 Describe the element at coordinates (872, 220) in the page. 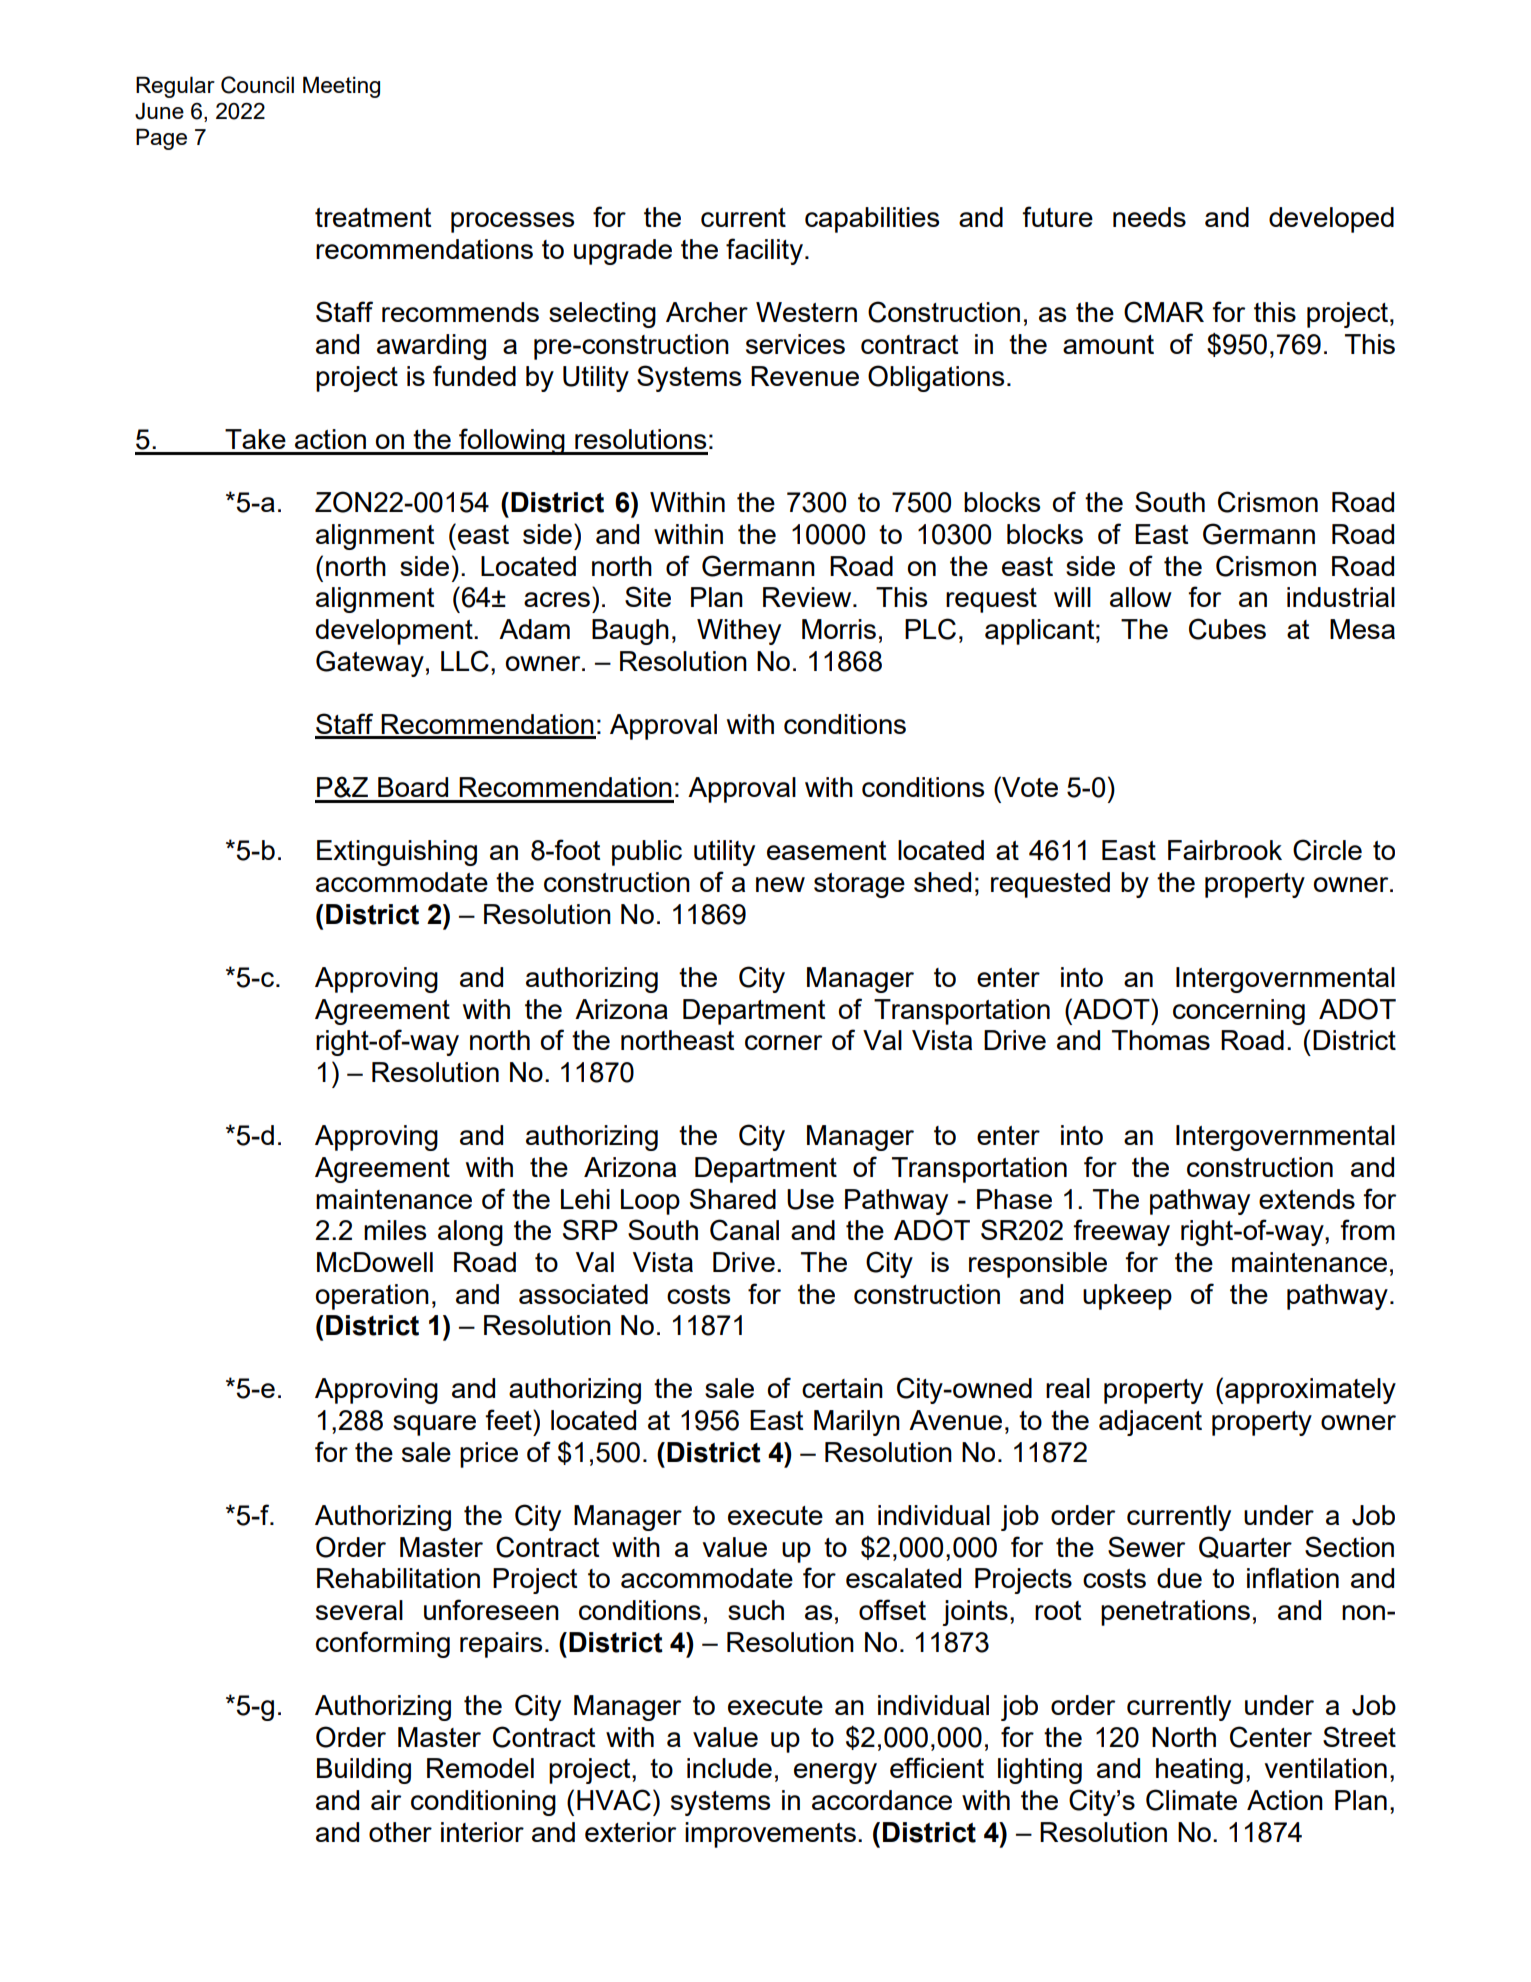

I see `capabilities` at that location.
